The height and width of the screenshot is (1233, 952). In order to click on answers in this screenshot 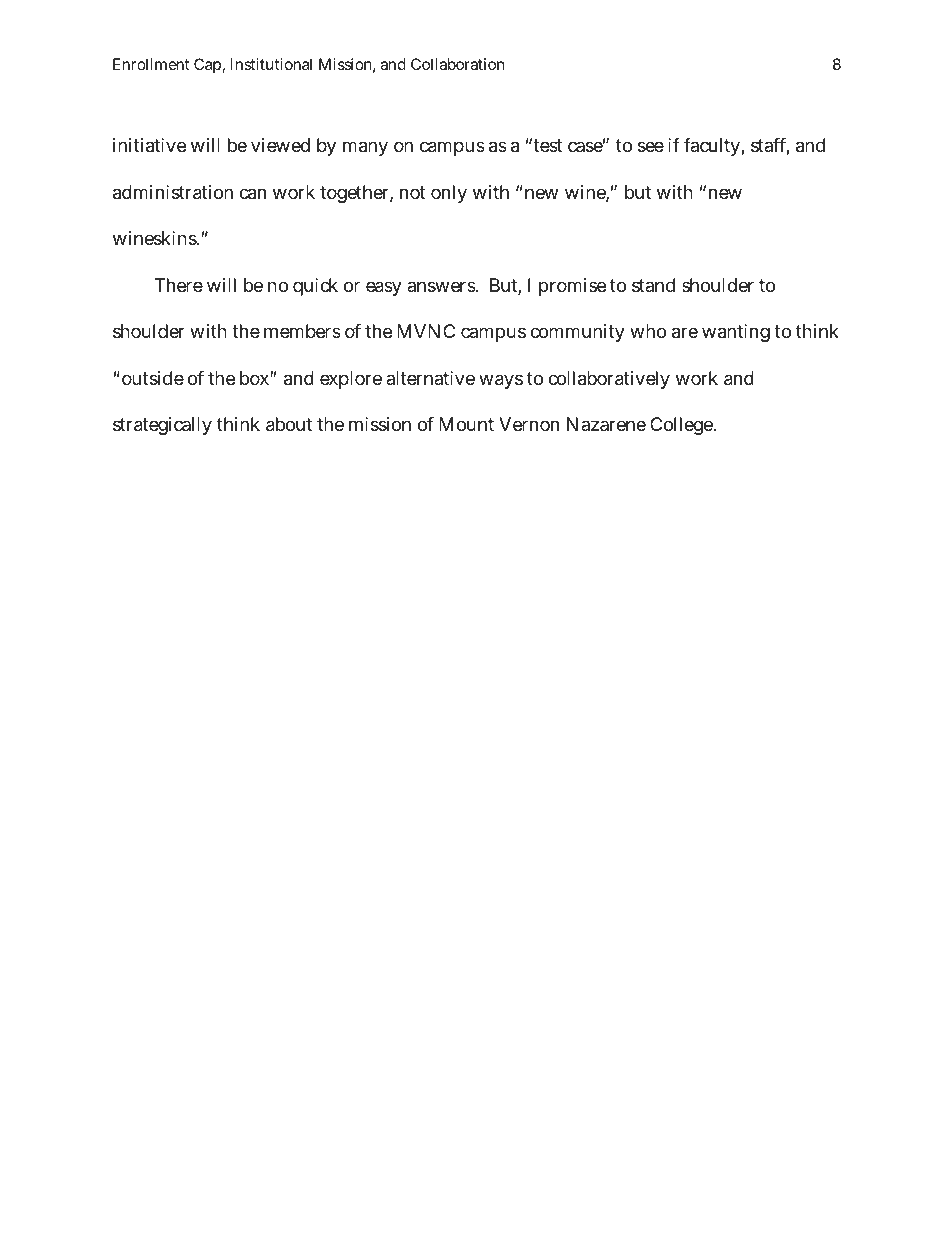, I will do `click(442, 286)`.
